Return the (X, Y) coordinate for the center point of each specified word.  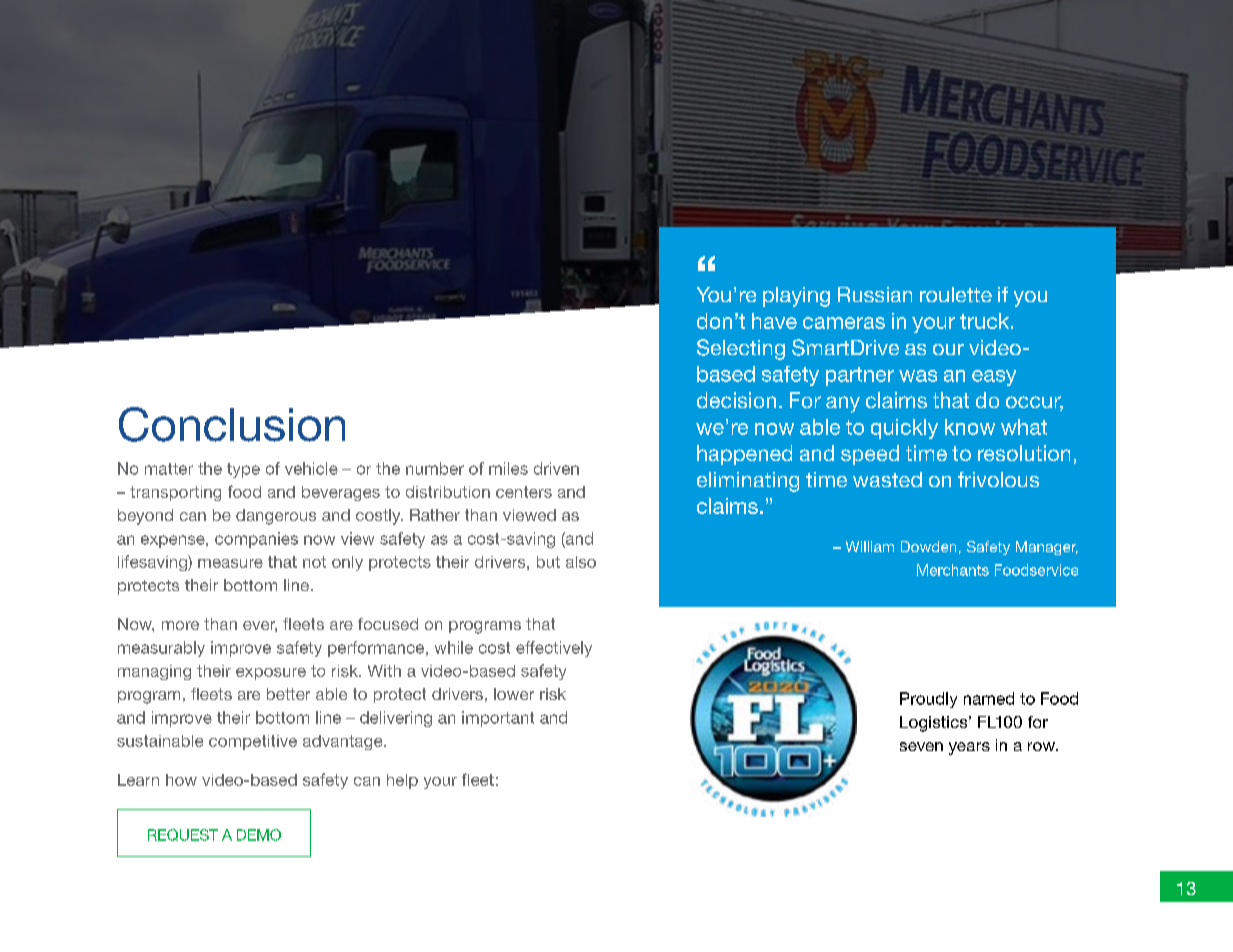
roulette (956, 294)
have (774, 321)
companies (256, 540)
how (181, 780)
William (870, 546)
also (581, 562)
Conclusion (232, 424)
